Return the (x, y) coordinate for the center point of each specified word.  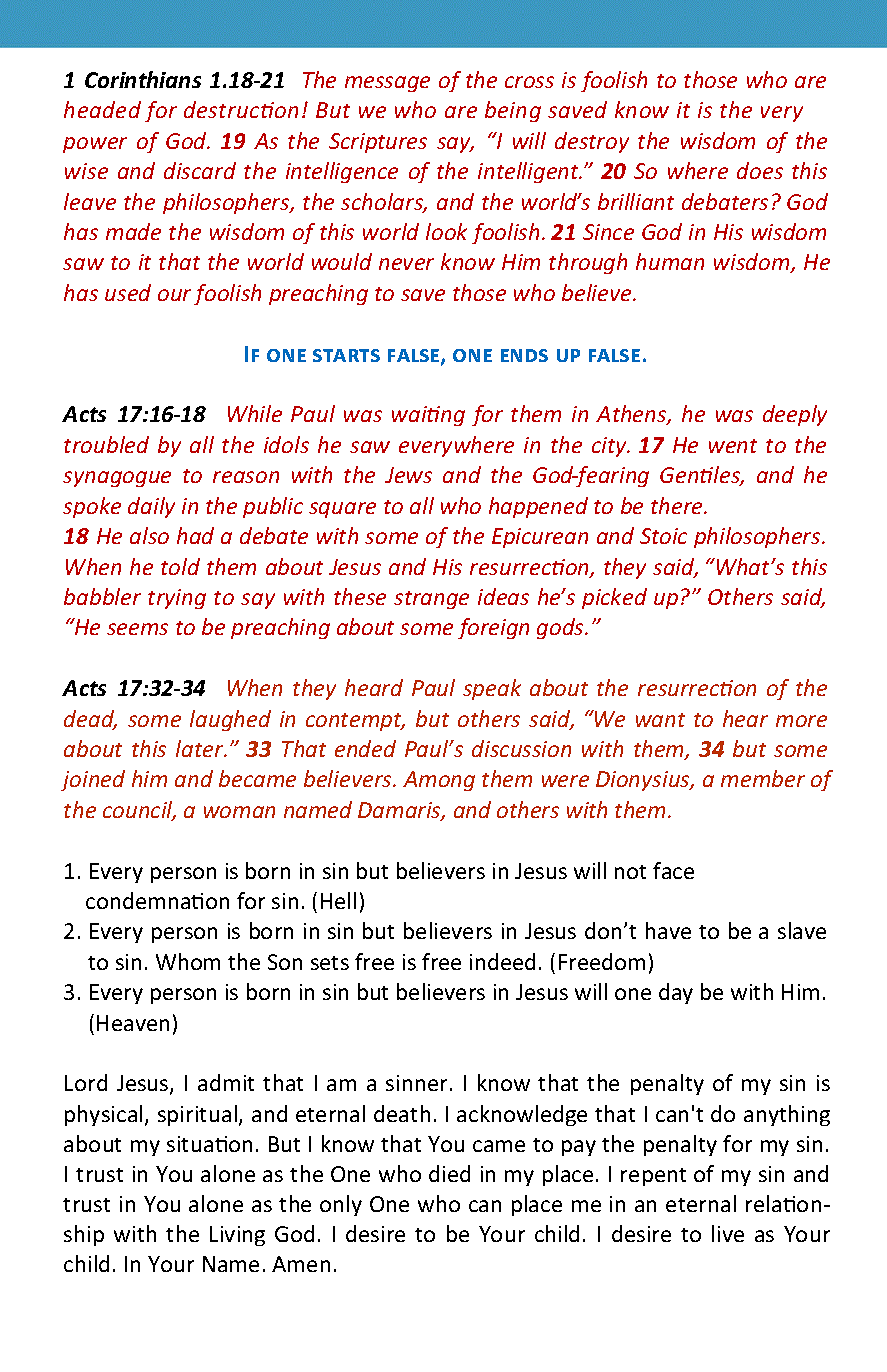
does (760, 170)
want (660, 720)
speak (492, 689)
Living (237, 1236)
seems (137, 629)
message (387, 84)
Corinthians (143, 79)
